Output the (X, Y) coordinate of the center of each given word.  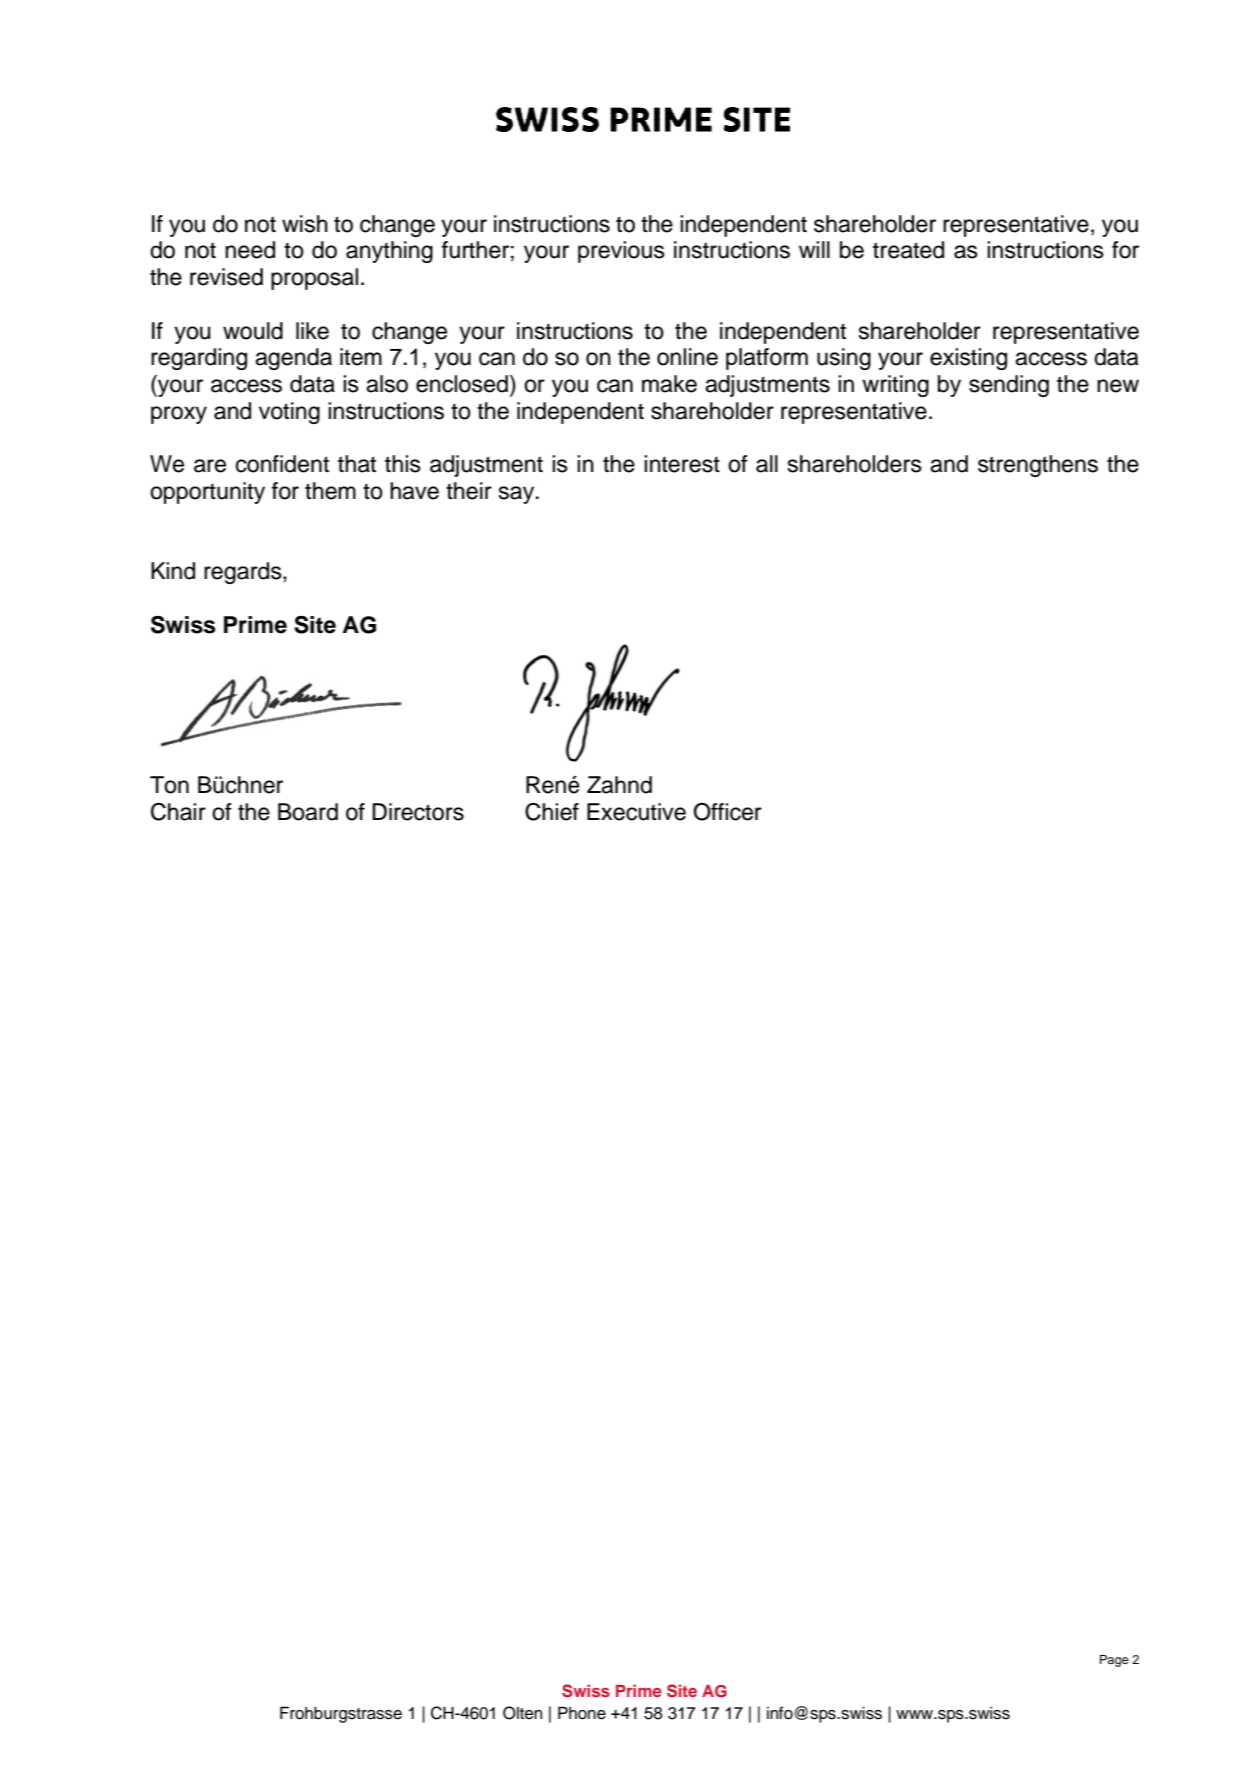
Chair (178, 812)
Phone (582, 1713)
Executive (636, 812)
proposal (314, 279)
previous (621, 252)
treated (908, 250)
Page (1114, 1661)
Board (308, 812)
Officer (727, 812)
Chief (552, 812)
